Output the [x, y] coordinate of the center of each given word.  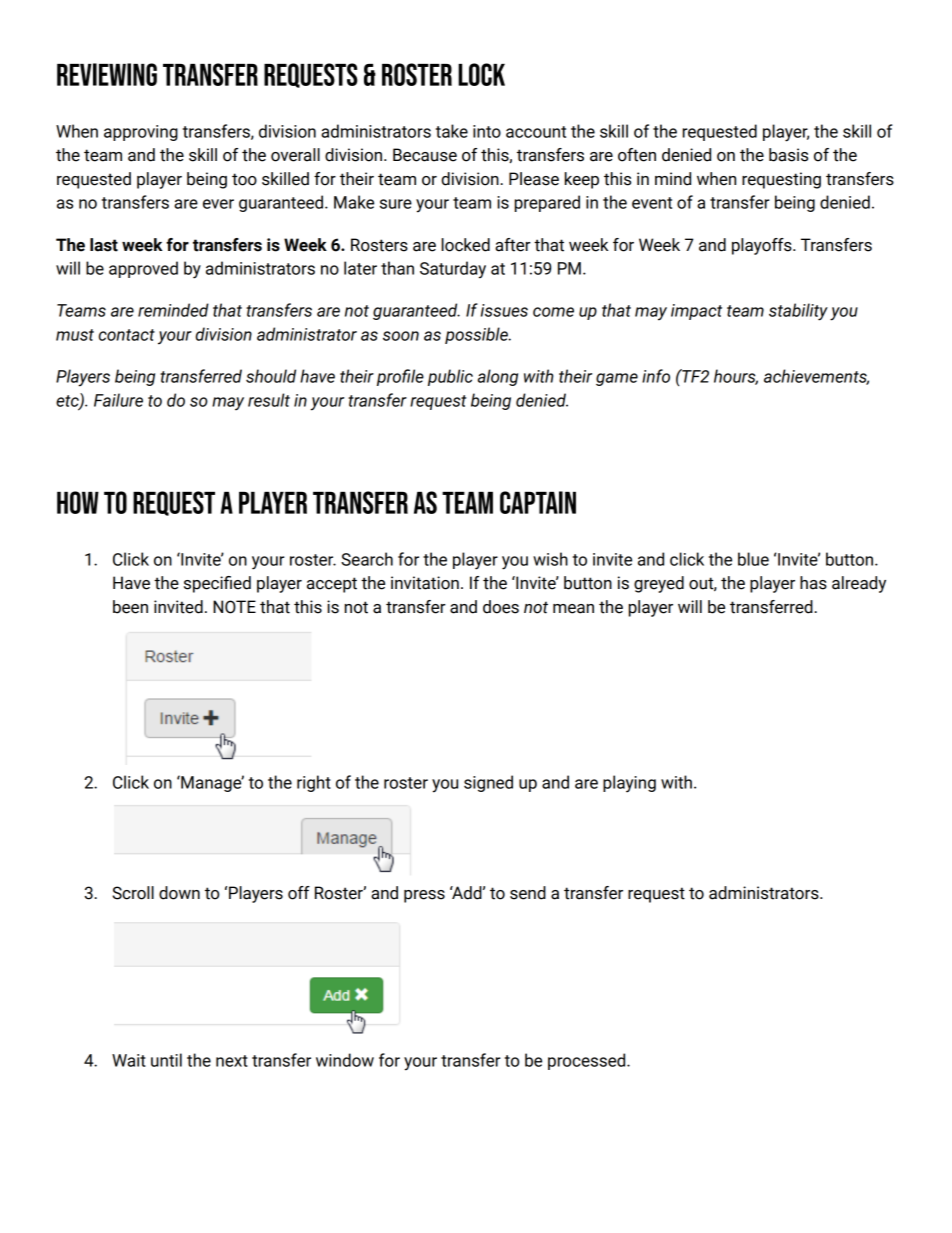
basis [788, 155]
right [314, 783]
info [656, 376]
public [450, 377]
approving [141, 133]
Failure [118, 400]
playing [629, 784]
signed [488, 783]
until [166, 1060]
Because [425, 155]
